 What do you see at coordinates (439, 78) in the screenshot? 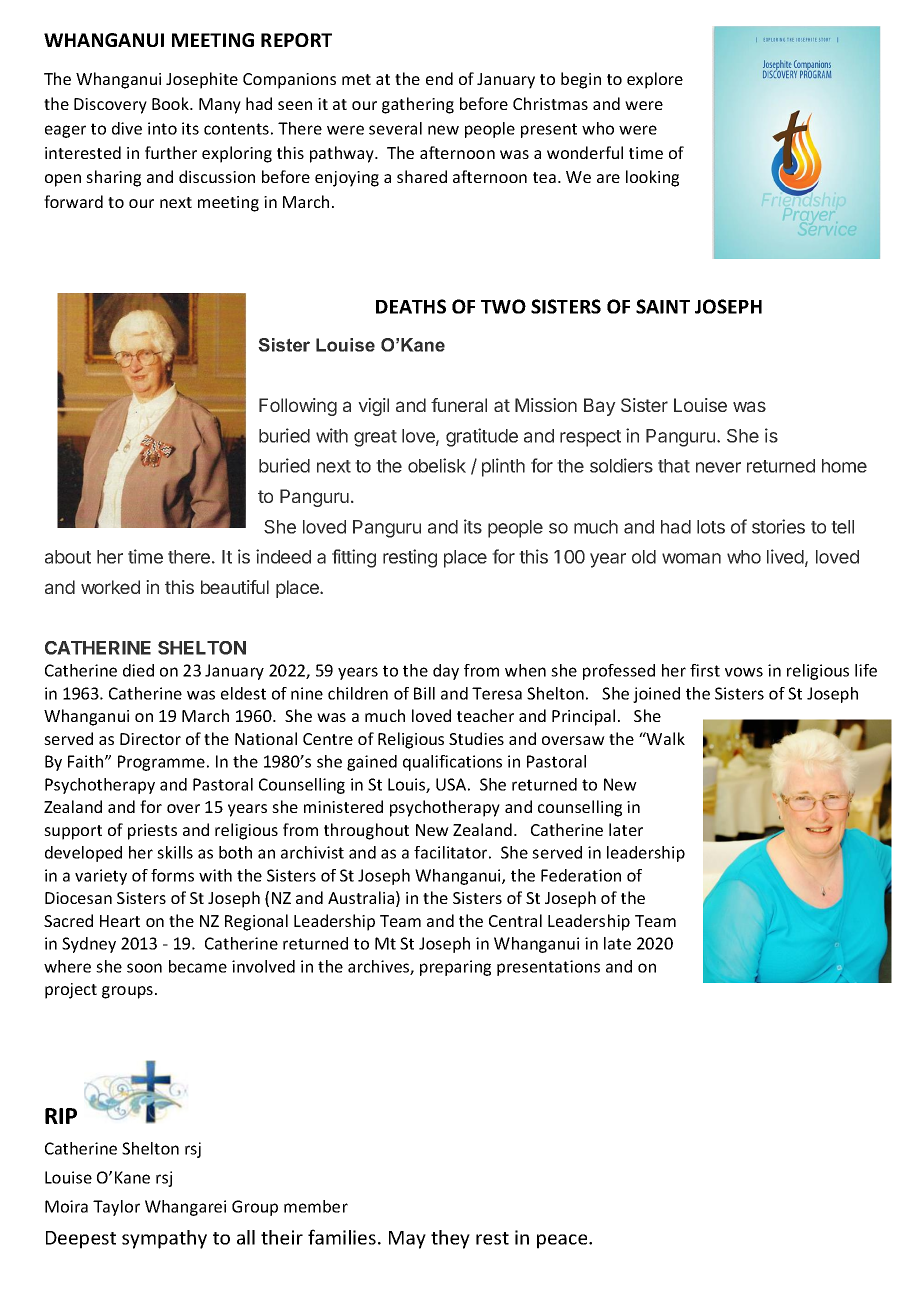
I see `end` at bounding box center [439, 78].
